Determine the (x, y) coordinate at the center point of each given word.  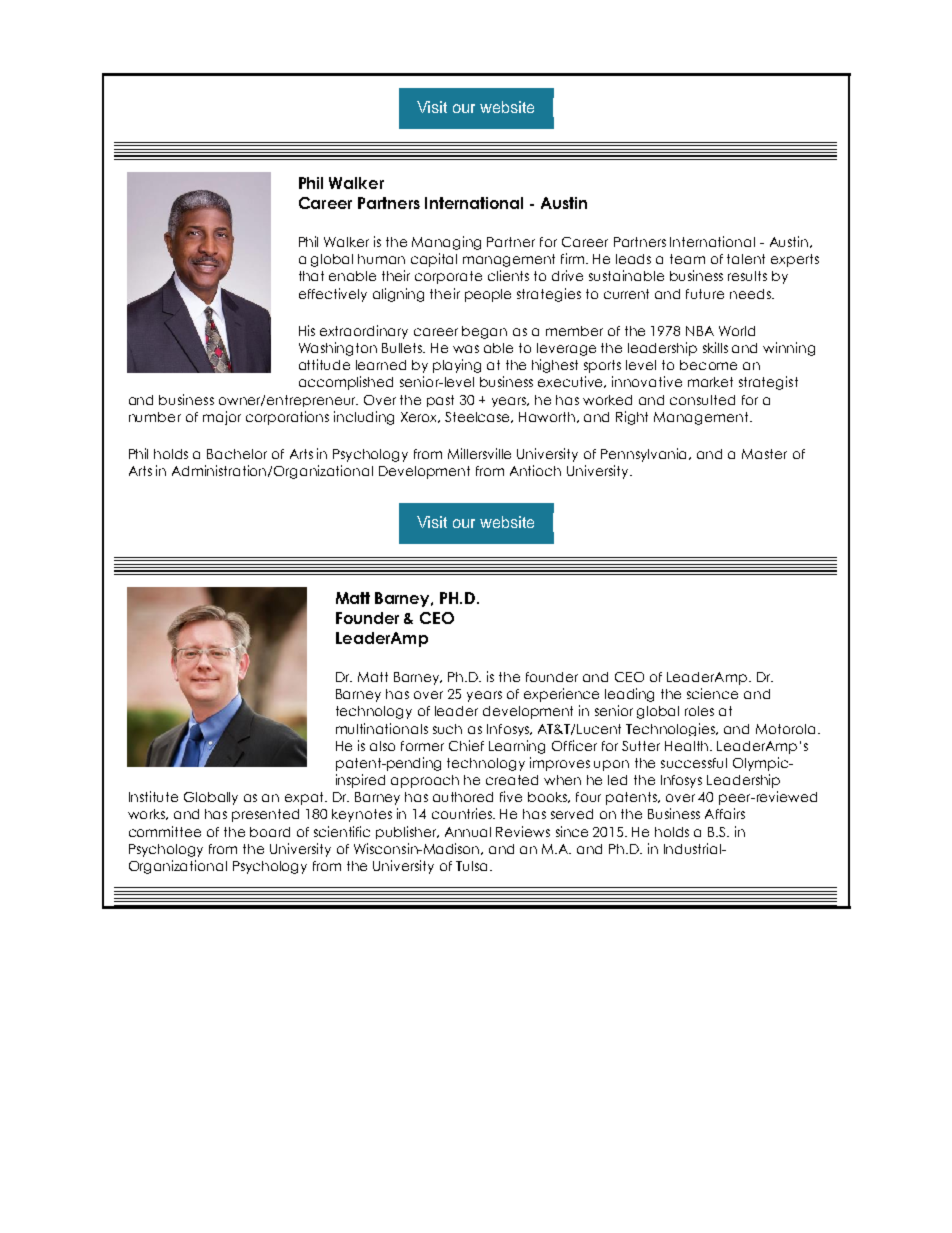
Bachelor (237, 454)
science (712, 693)
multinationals (382, 728)
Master (764, 454)
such (447, 729)
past (440, 401)
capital (434, 260)
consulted (702, 400)
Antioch (535, 470)
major (222, 418)
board (270, 832)
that (311, 276)
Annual (468, 832)
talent (746, 259)
